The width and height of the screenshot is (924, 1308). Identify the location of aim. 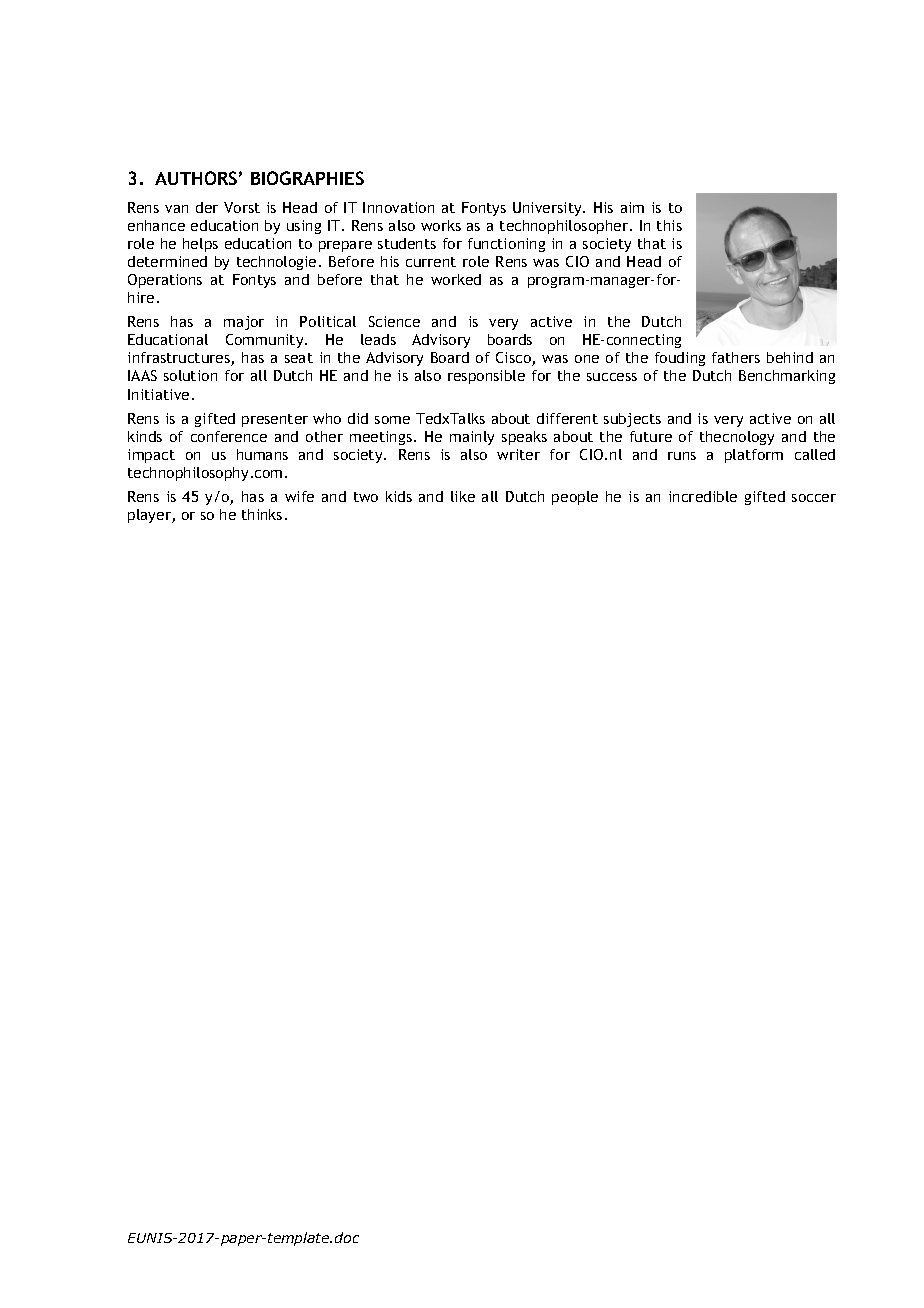
(632, 207).
